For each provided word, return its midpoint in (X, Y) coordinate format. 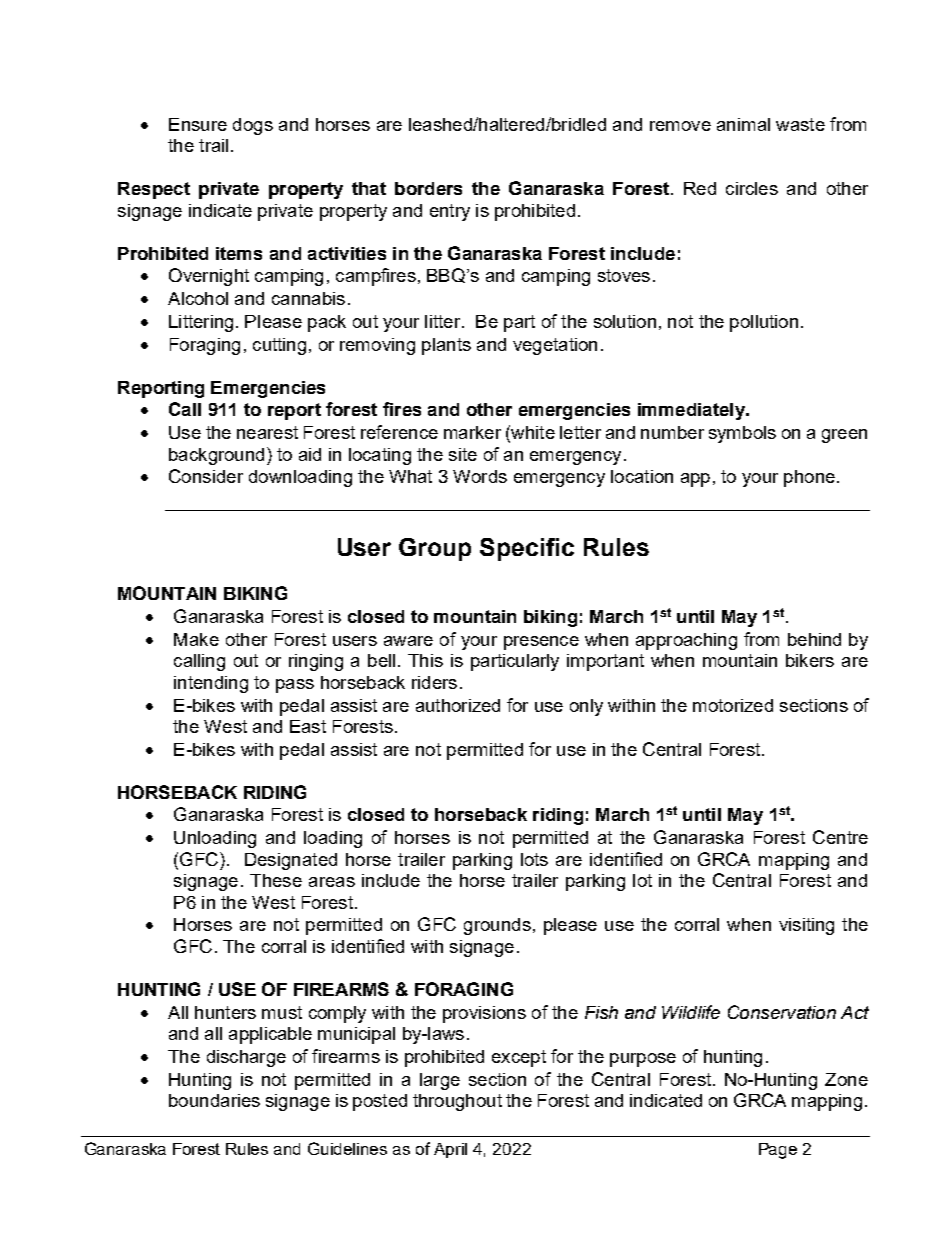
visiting (806, 926)
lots (534, 859)
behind (814, 639)
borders (428, 188)
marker (472, 432)
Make (196, 639)
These (276, 880)
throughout (457, 1102)
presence (541, 643)
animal (743, 124)
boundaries (214, 1100)
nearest (267, 432)
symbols (742, 434)
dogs (253, 126)
